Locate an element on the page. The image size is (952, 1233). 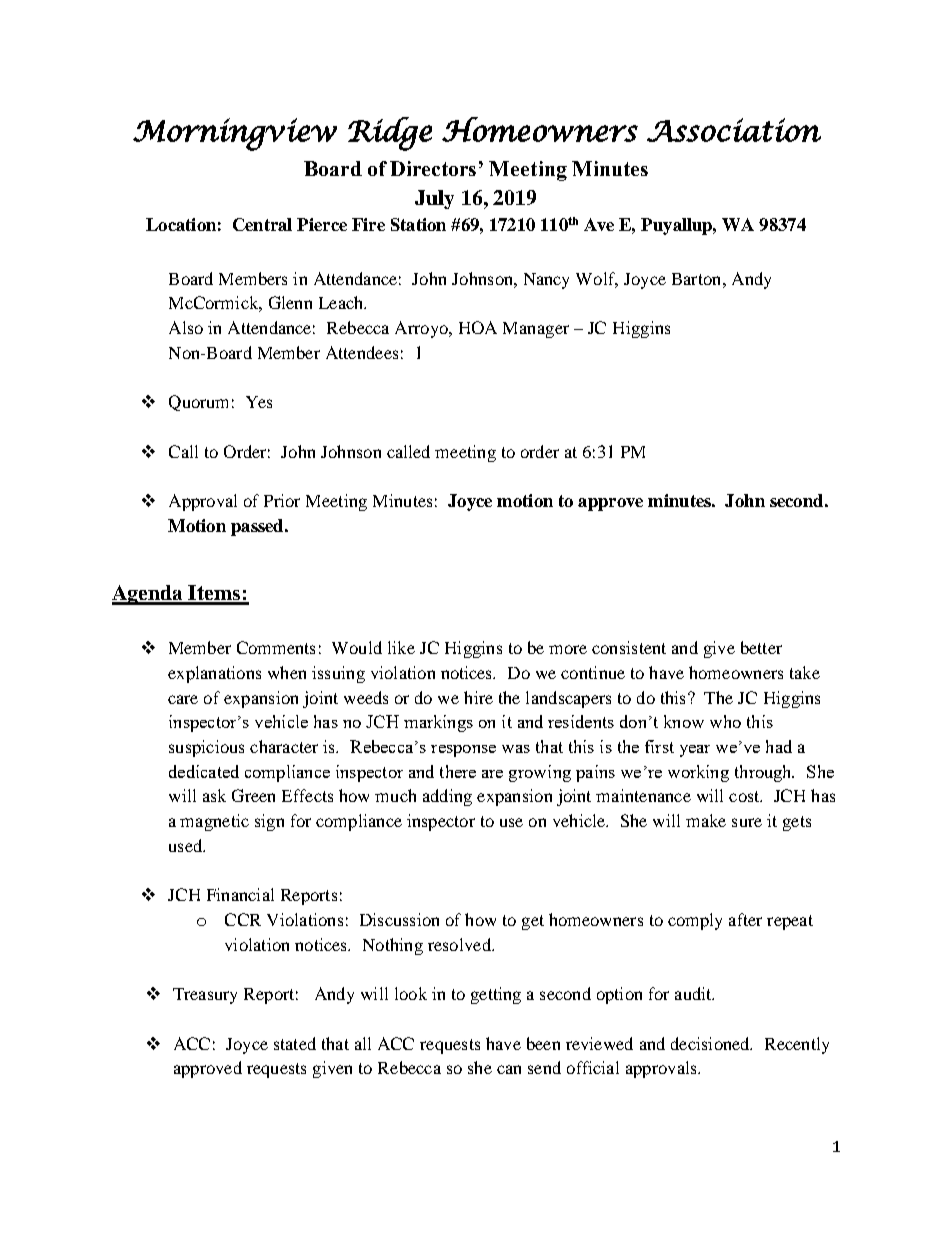
Yes is located at coordinates (259, 402).
